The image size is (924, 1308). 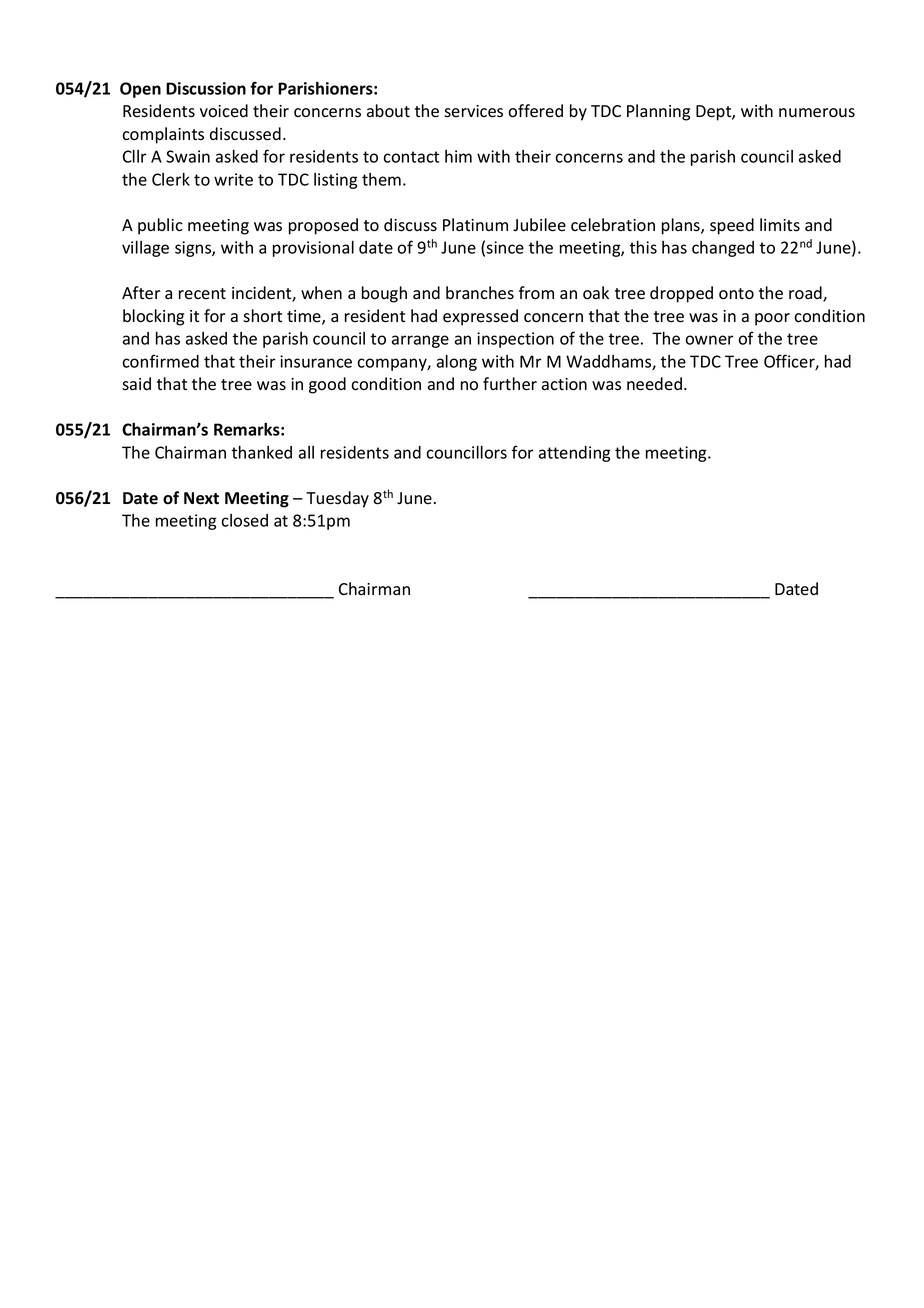 I want to click on recent, so click(x=202, y=293).
